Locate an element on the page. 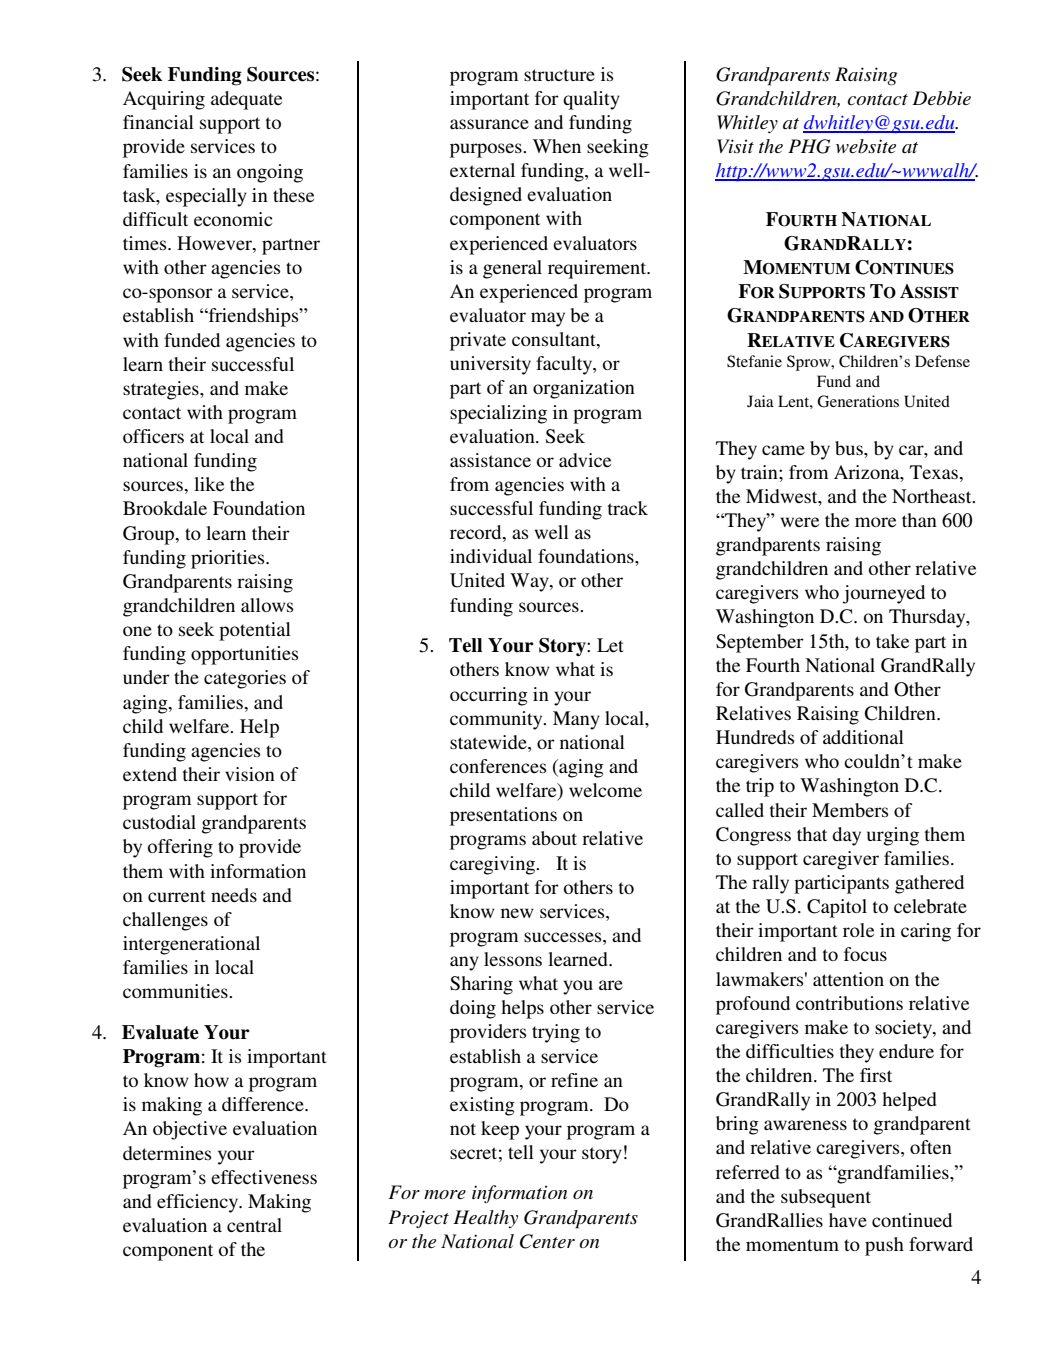  offering is located at coordinates (180, 848).
